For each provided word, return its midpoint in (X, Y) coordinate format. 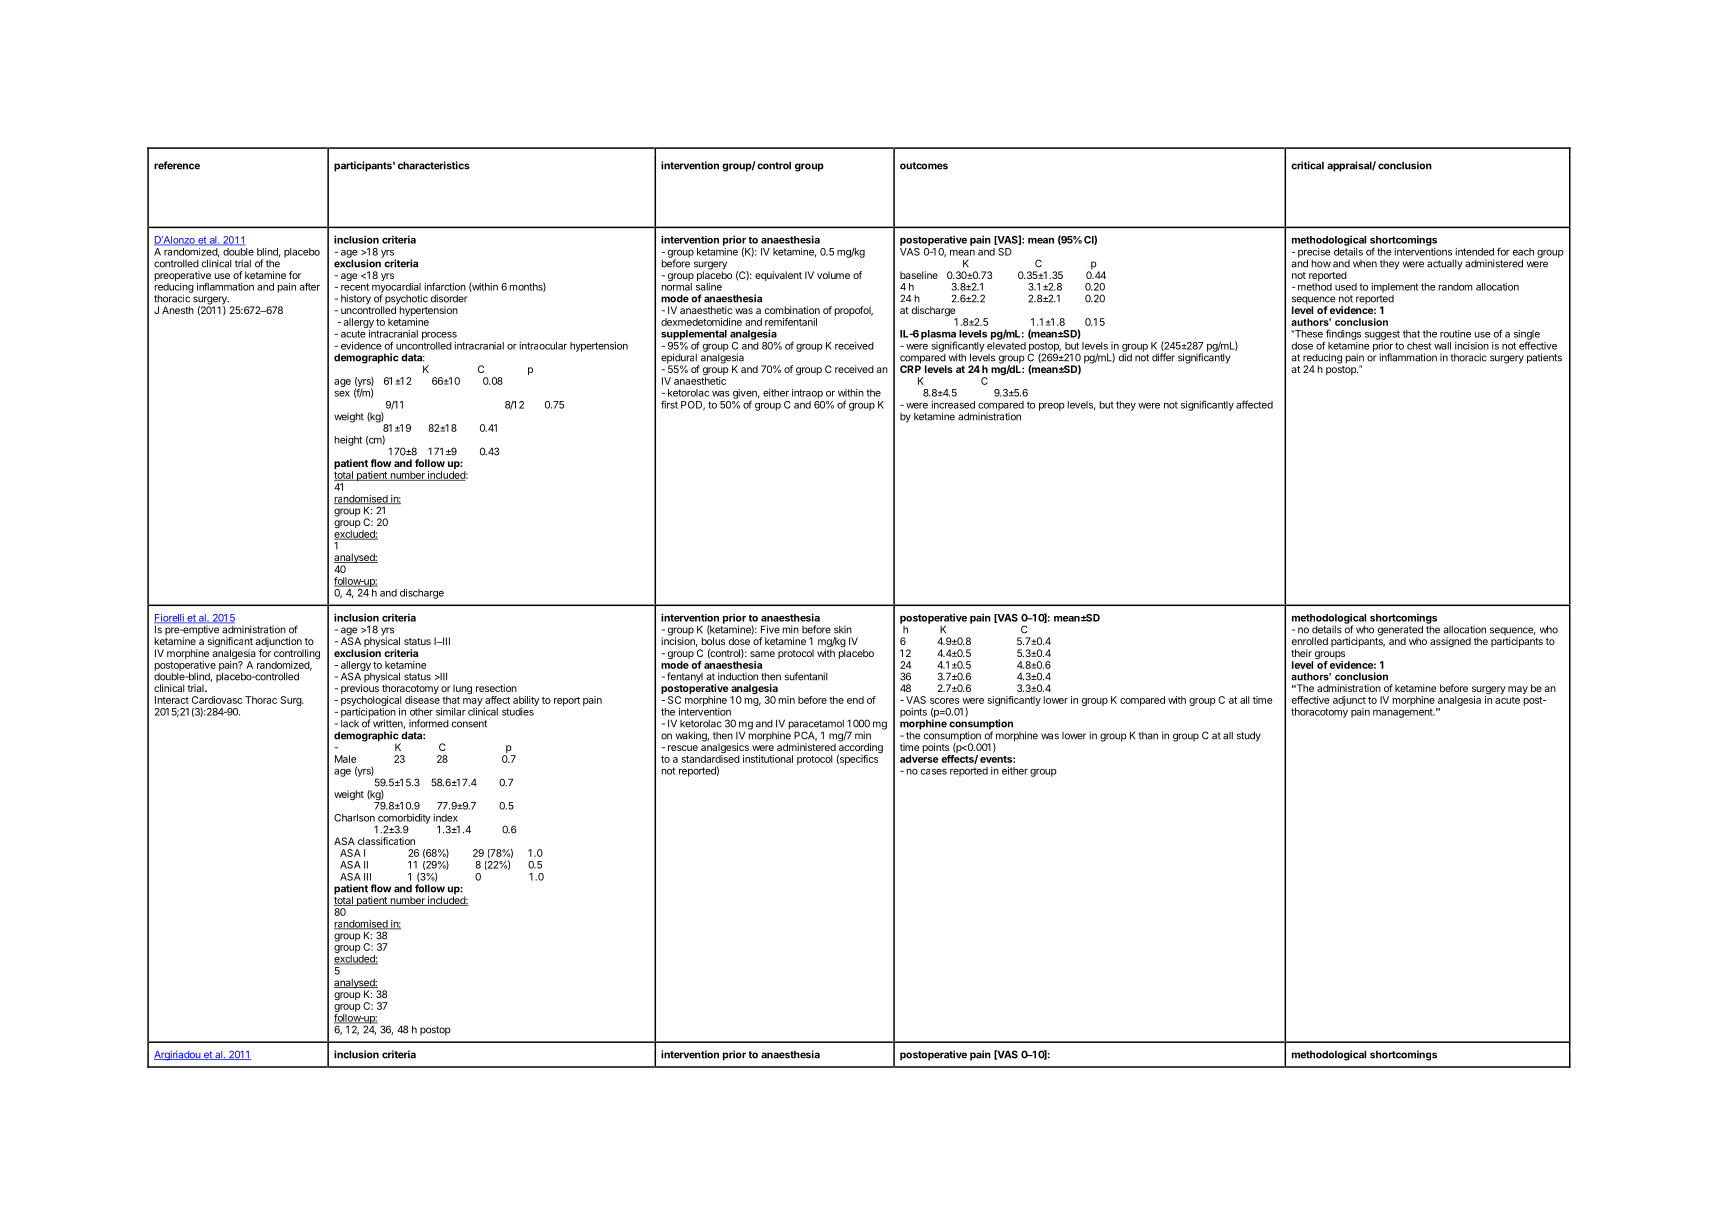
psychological (371, 702)
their (1301, 653)
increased (953, 405)
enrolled (1310, 641)
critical (1307, 165)
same (762, 654)
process (439, 336)
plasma (938, 336)
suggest (1382, 335)
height (348, 441)
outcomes (924, 166)
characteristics (434, 165)
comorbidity (403, 820)
